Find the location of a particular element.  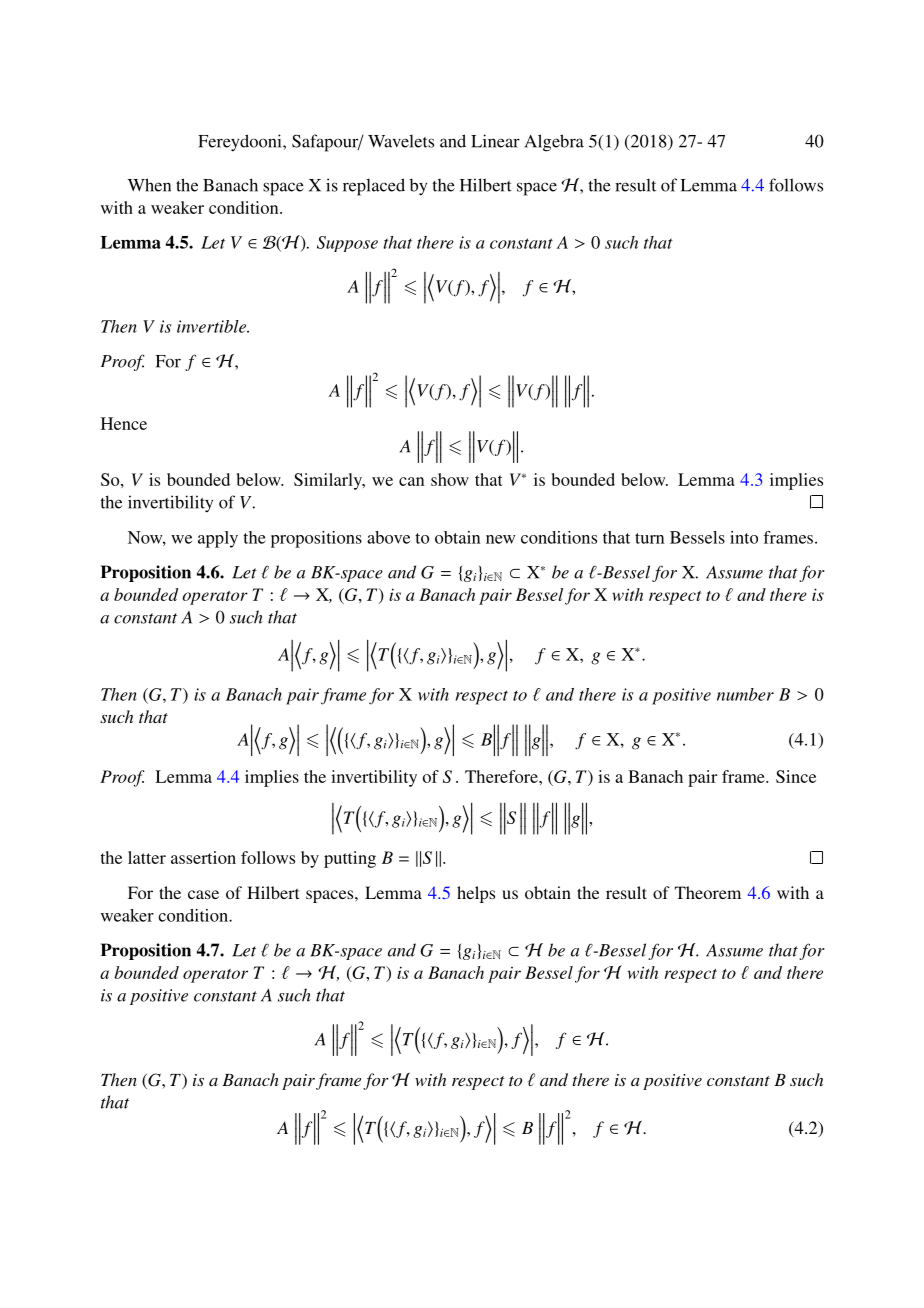

new is located at coordinates (500, 539).
